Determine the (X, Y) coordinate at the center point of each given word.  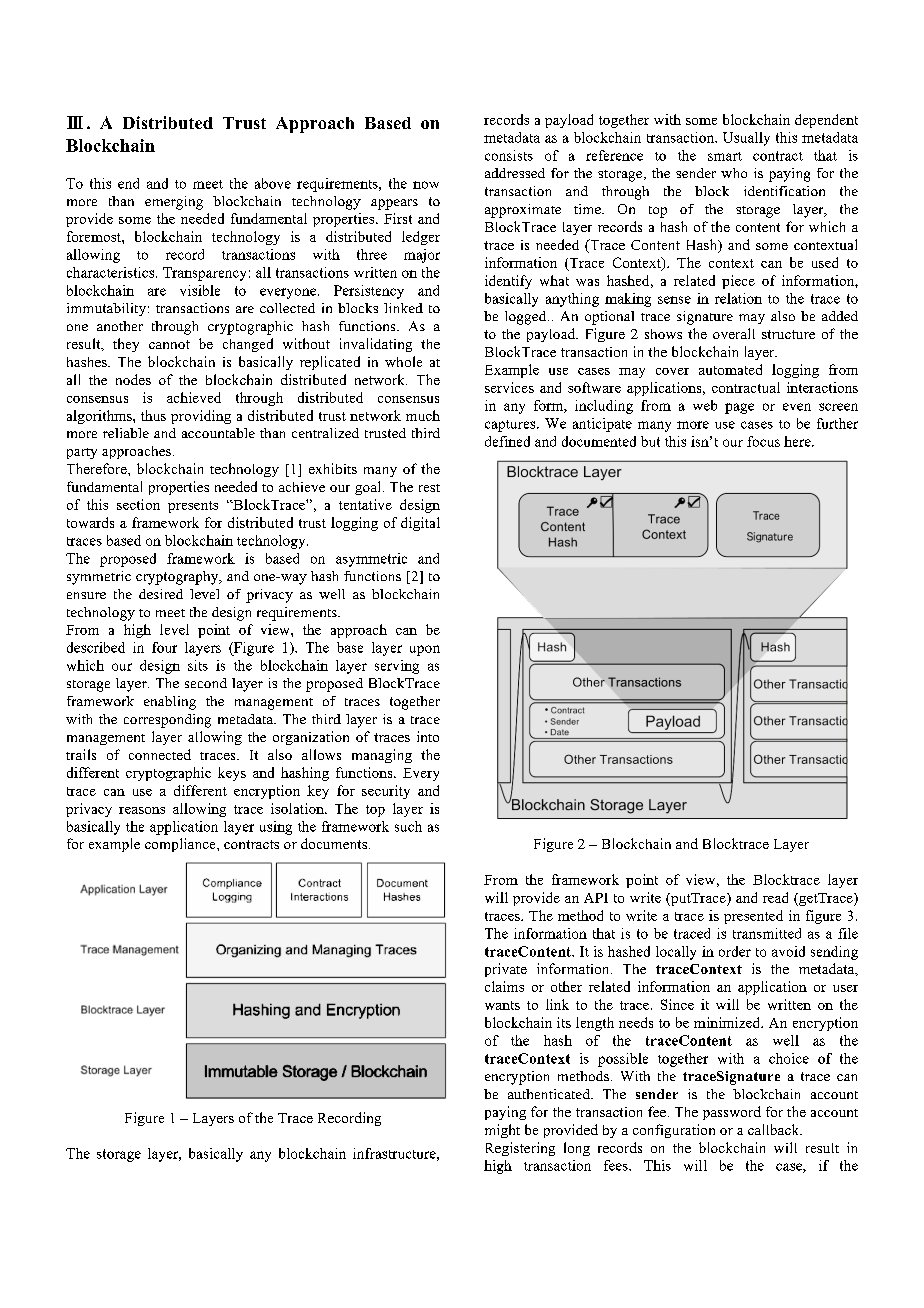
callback (775, 1129)
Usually (746, 139)
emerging (174, 203)
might (502, 1131)
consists (509, 155)
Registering (520, 1149)
